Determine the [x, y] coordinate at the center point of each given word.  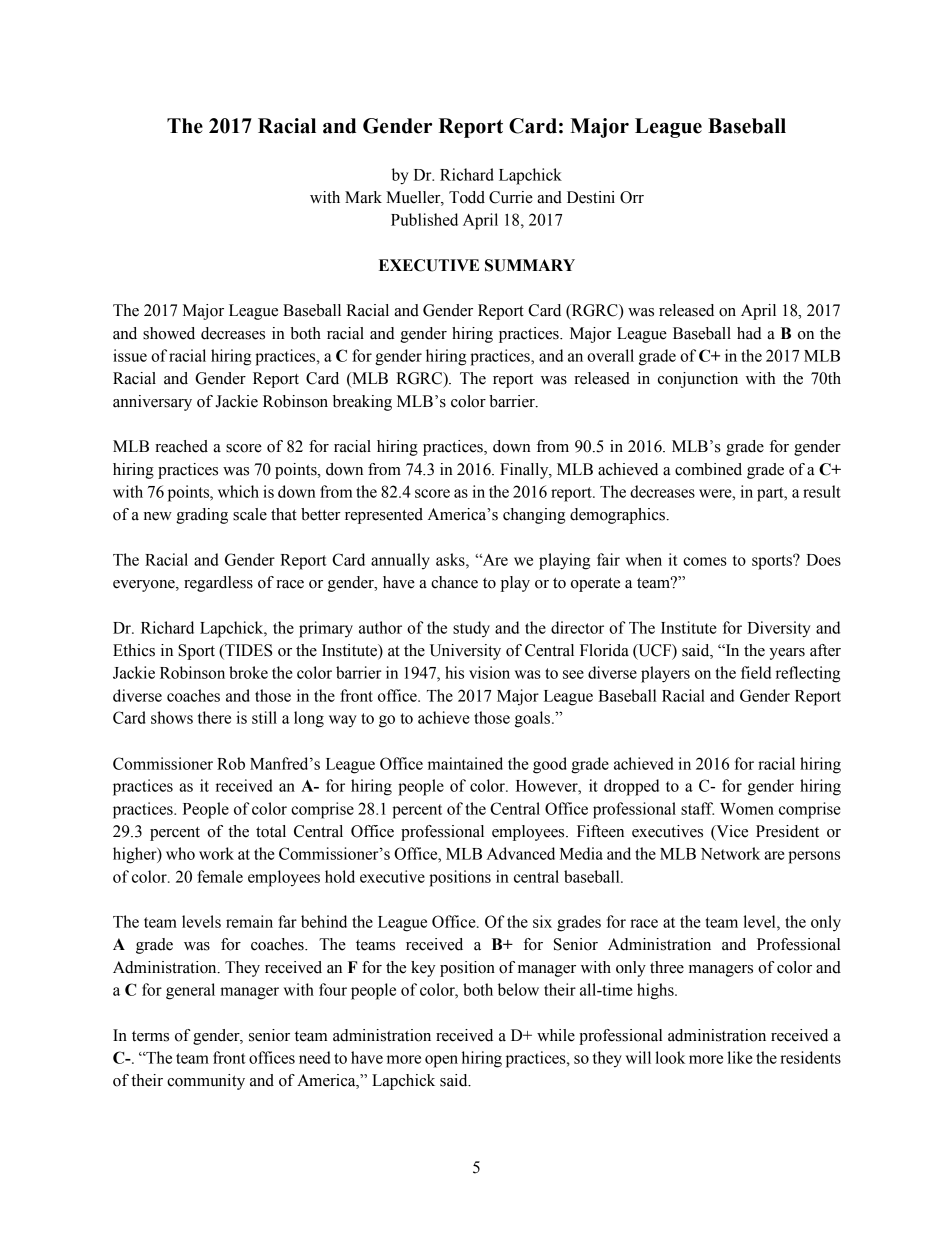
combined [708, 469]
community [206, 1082]
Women [747, 809]
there [214, 717]
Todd [467, 197]
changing [534, 516]
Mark [363, 197]
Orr [632, 197]
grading [202, 516]
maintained [465, 763]
